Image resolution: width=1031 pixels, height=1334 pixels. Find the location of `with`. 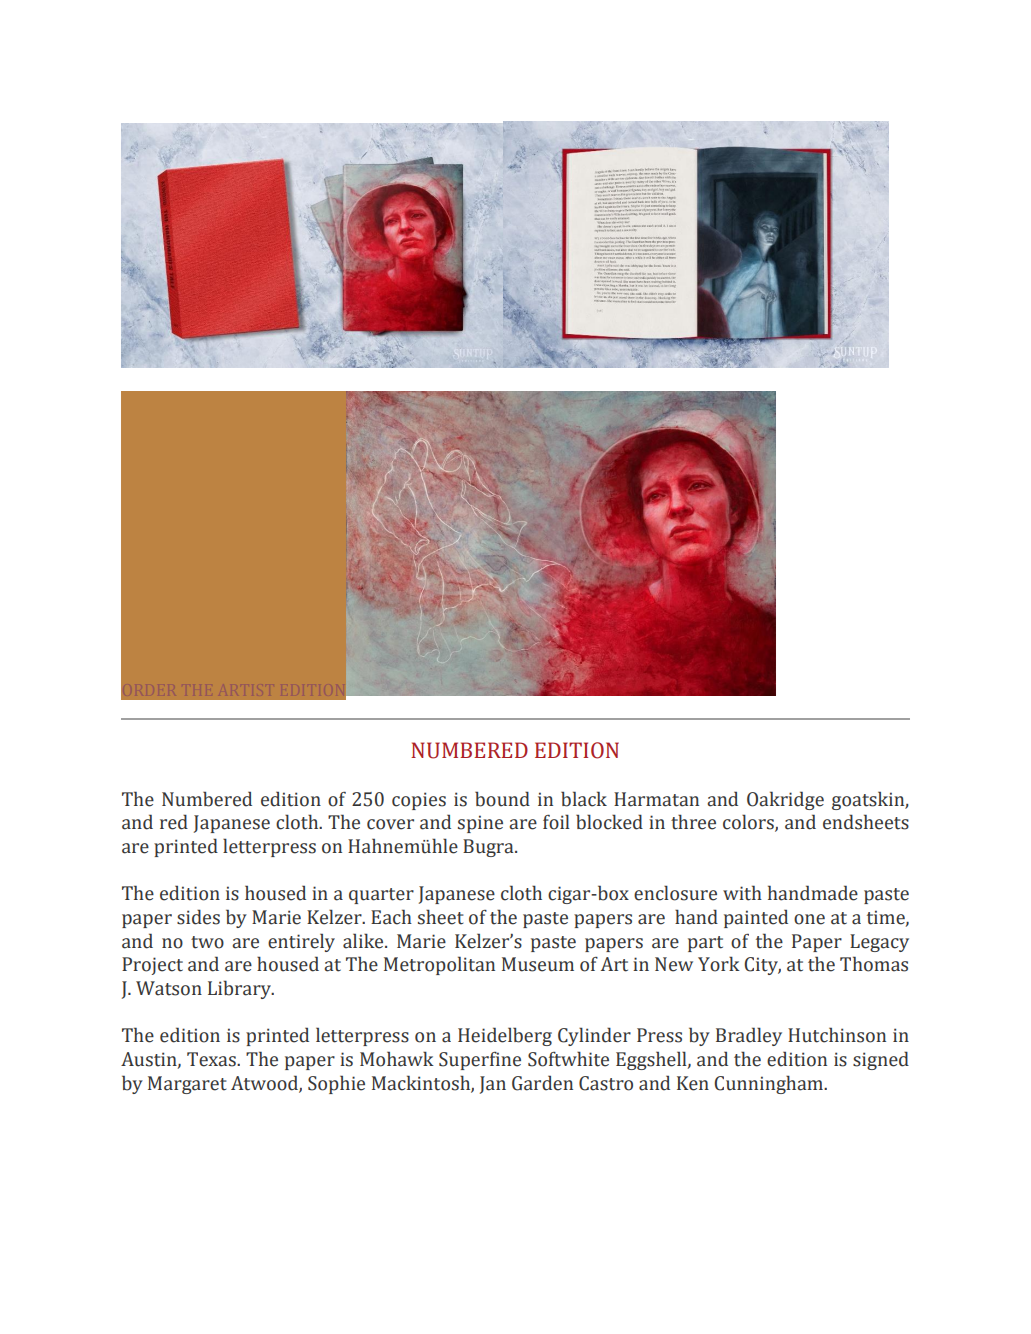

with is located at coordinates (742, 893).
